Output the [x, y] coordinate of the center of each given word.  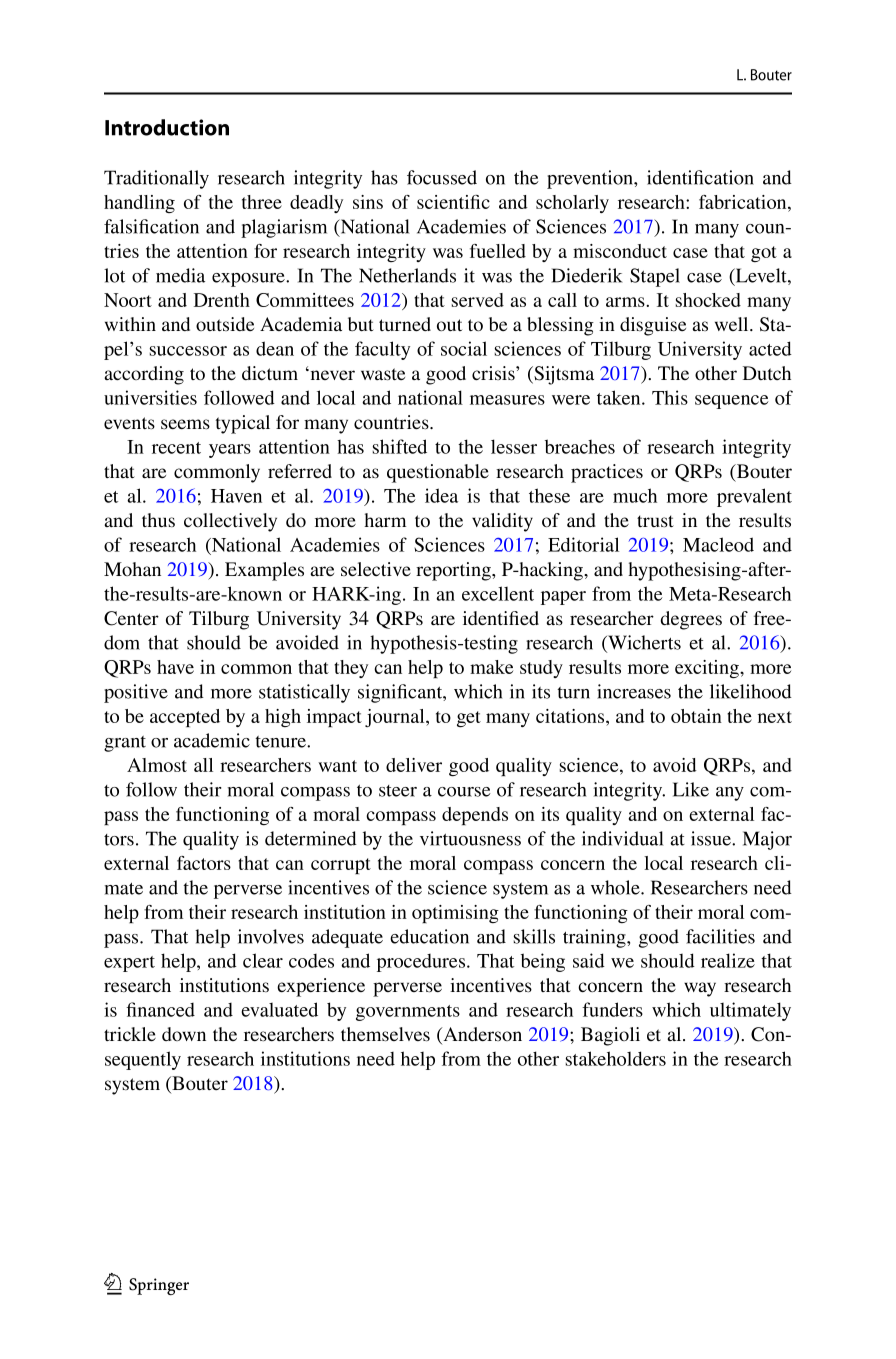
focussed [442, 177]
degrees [691, 620]
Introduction [167, 127]
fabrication [744, 202]
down [184, 1034]
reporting [454, 571]
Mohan [132, 569]
